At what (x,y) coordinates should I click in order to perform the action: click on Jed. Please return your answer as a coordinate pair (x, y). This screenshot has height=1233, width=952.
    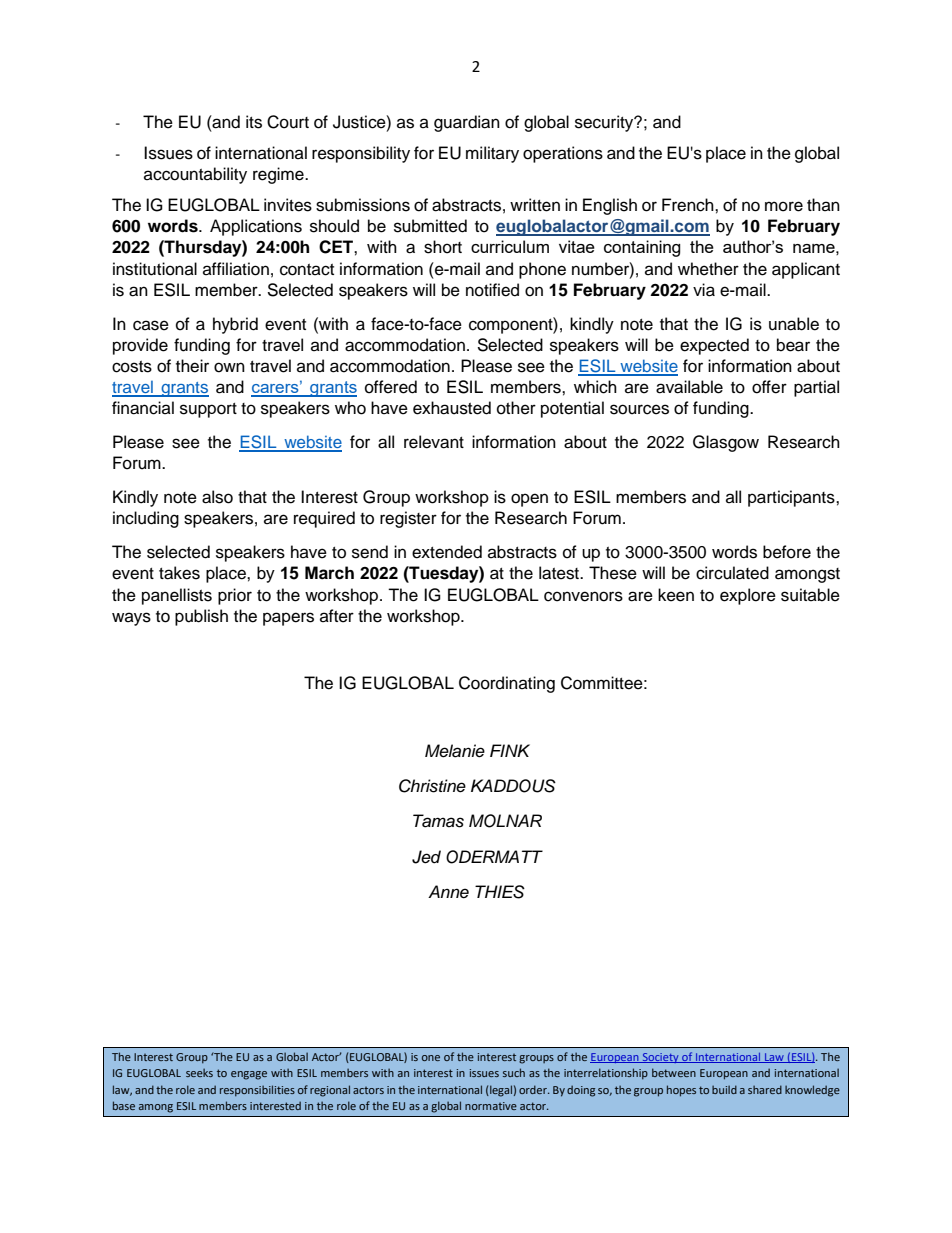
    Looking at the image, I should click on (426, 857).
